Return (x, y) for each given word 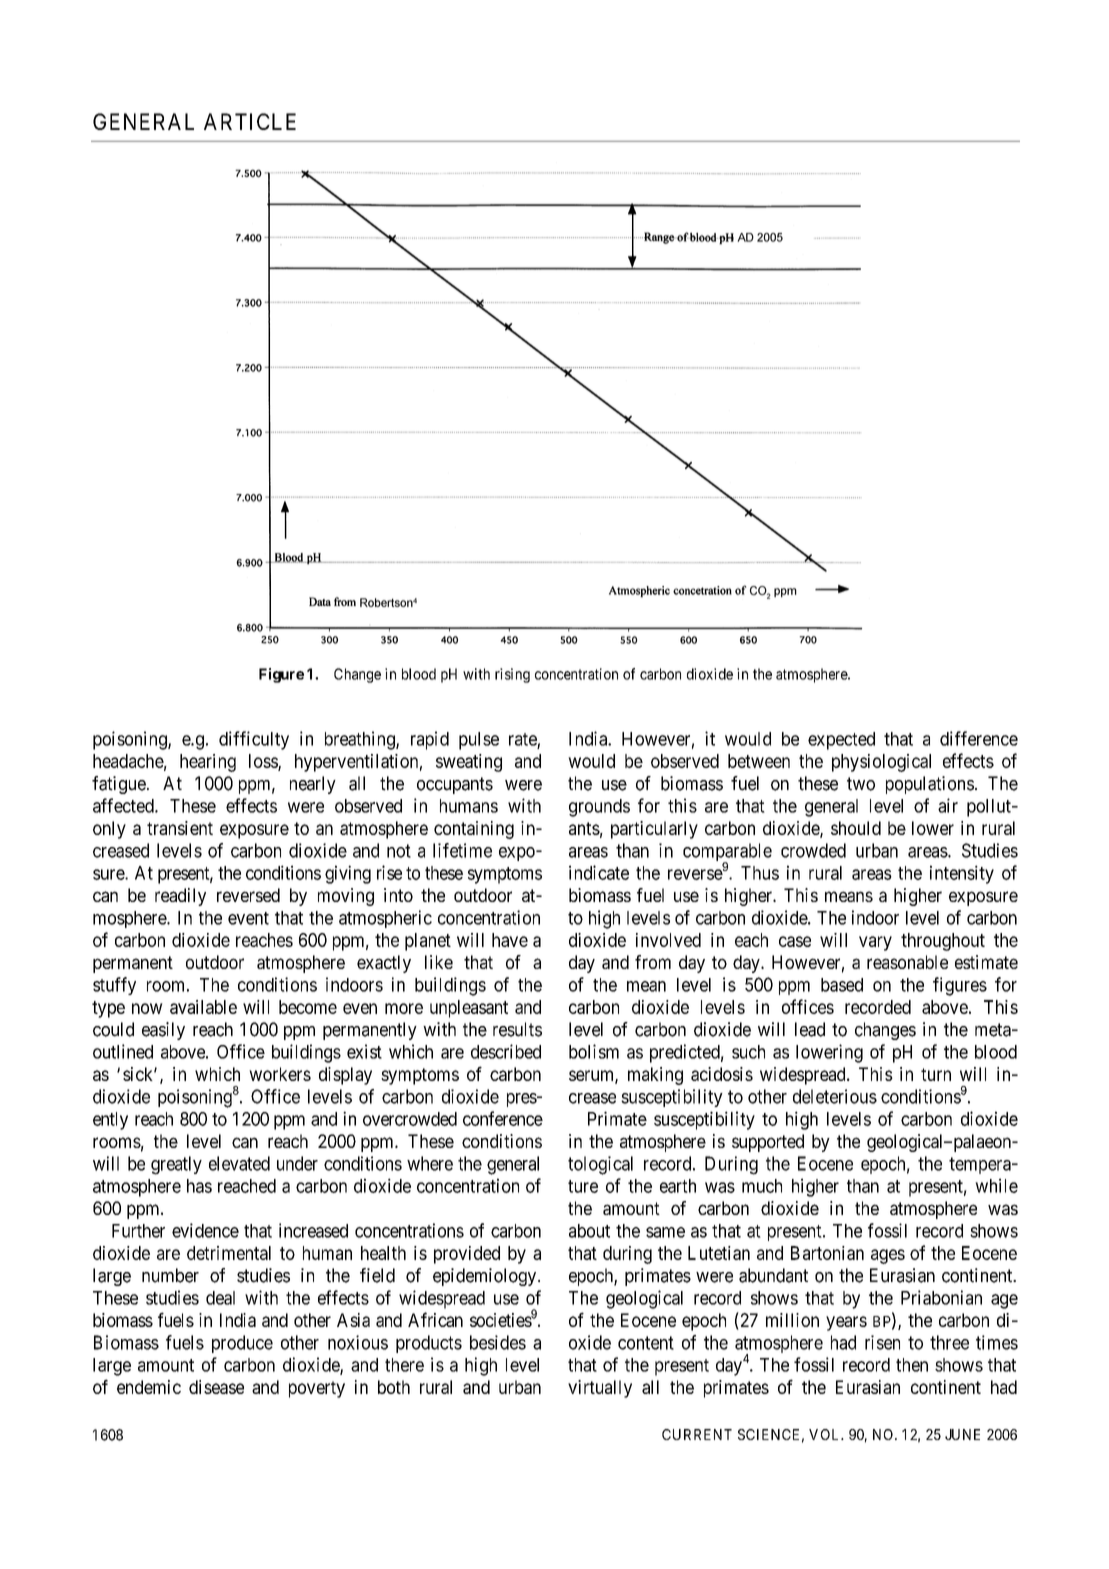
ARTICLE (250, 121)
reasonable (907, 962)
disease (216, 1387)
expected (841, 741)
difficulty (254, 740)
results (517, 1029)
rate (523, 739)
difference (979, 738)
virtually (600, 1389)
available (203, 1007)
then (912, 1365)
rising (512, 675)
